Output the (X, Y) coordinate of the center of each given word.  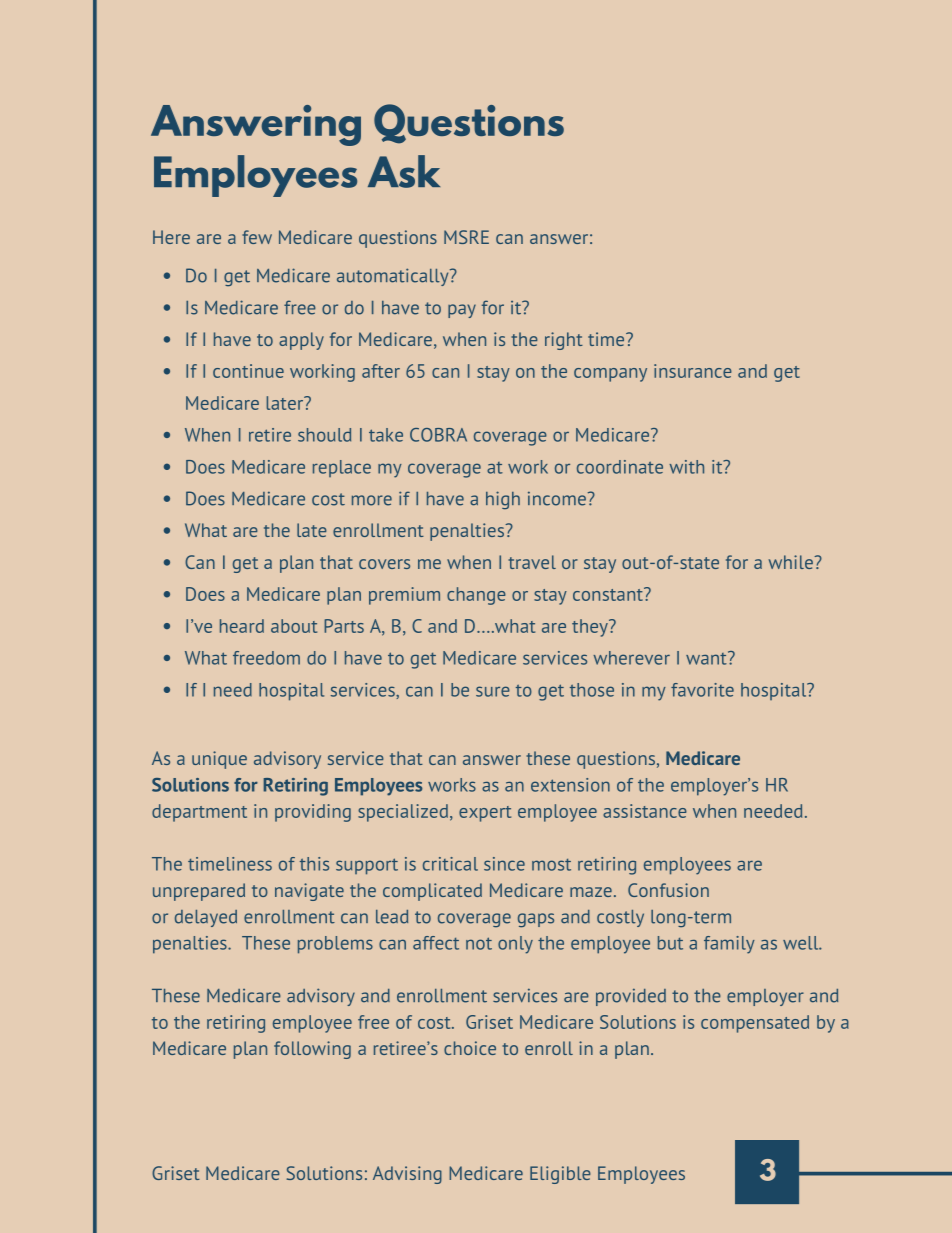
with (686, 467)
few (257, 237)
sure (493, 691)
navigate (309, 892)
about (294, 626)
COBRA (438, 435)
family (729, 945)
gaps (536, 920)
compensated (755, 1024)
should (324, 435)
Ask (404, 171)
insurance (693, 371)
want (707, 658)
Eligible (560, 1175)
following (312, 1050)
